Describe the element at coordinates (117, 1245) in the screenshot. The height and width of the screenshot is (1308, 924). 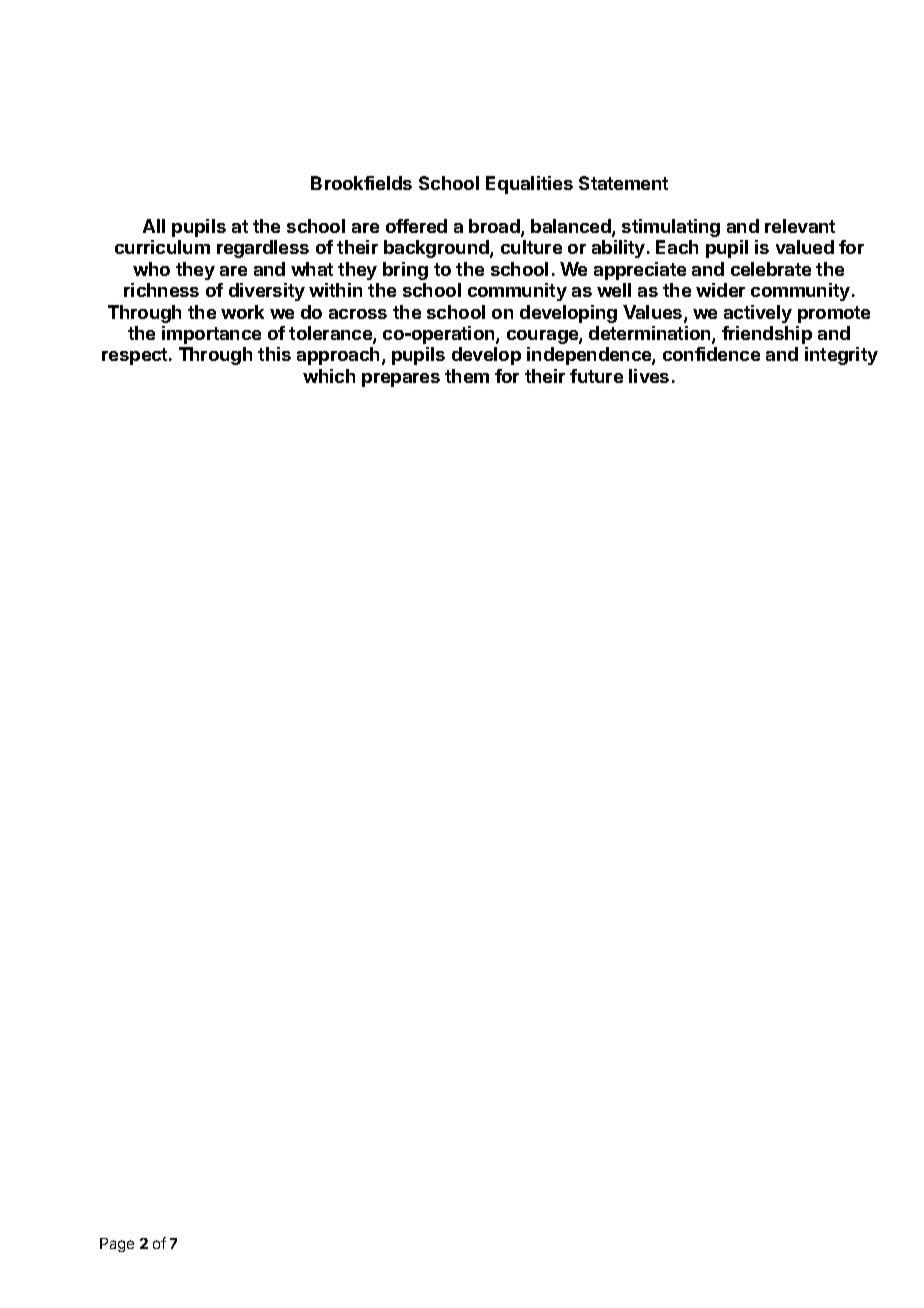
I see `Page` at that location.
